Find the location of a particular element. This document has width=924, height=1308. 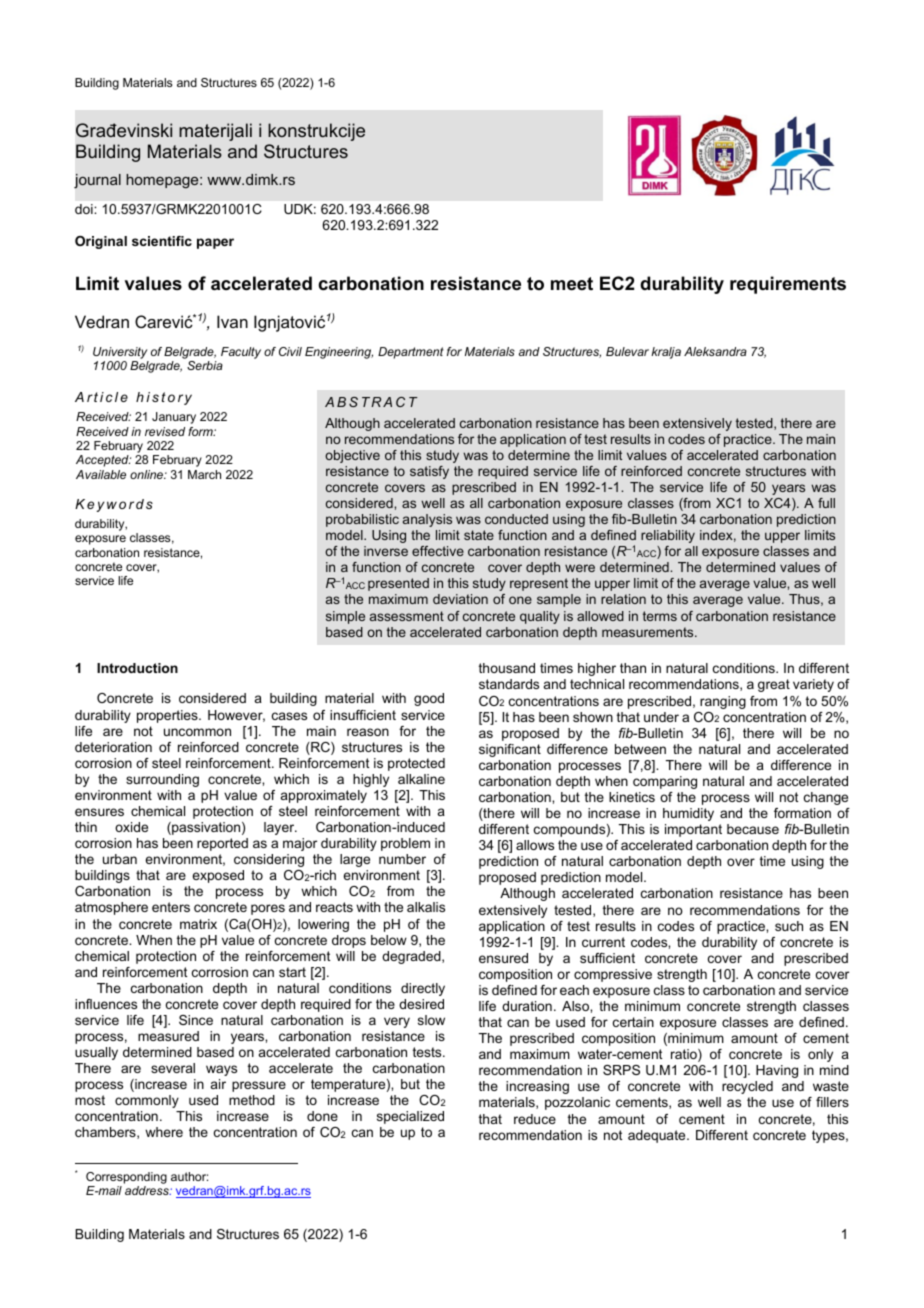

requirements is located at coordinates (788, 285).
